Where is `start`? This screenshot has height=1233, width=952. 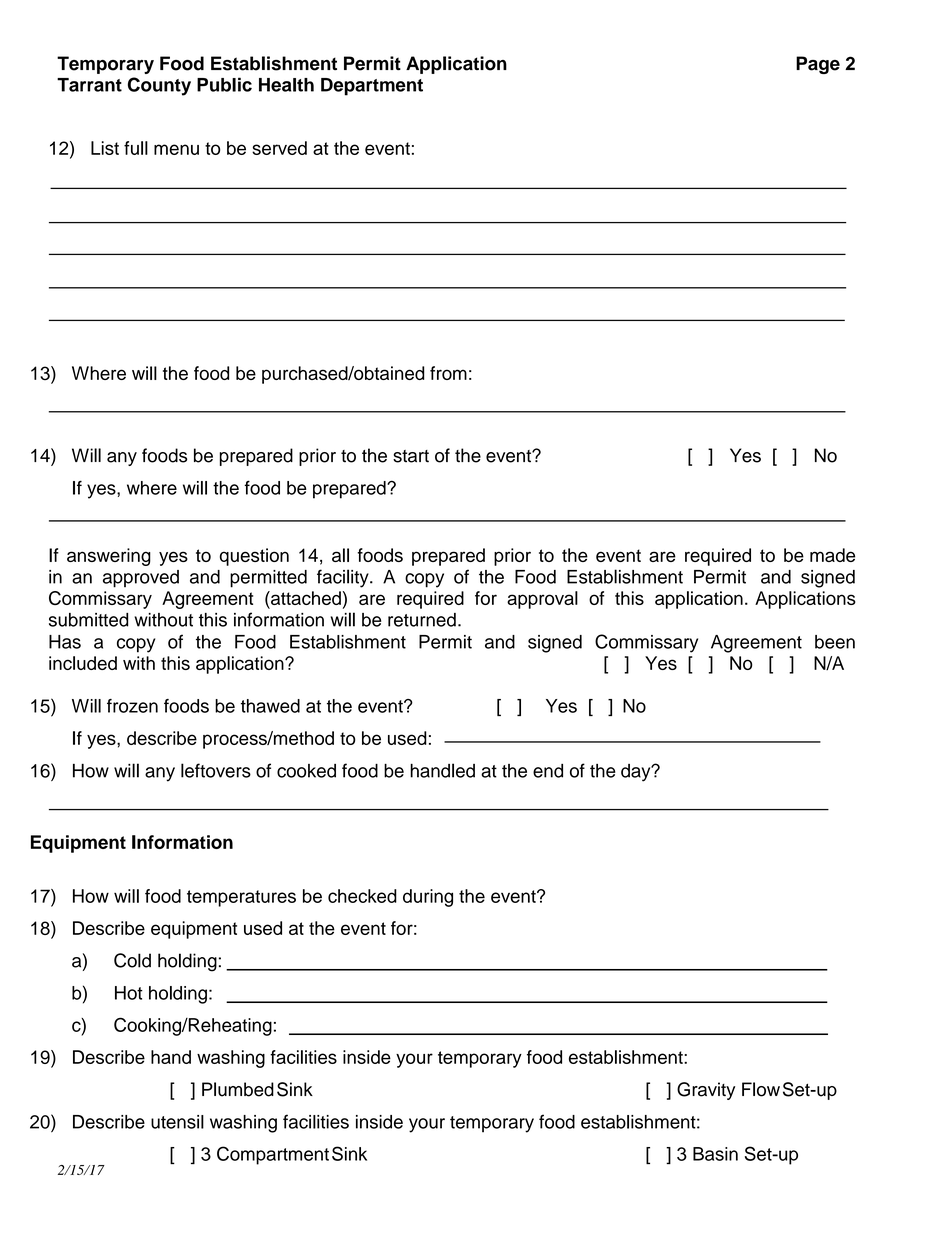 start is located at coordinates (411, 456).
